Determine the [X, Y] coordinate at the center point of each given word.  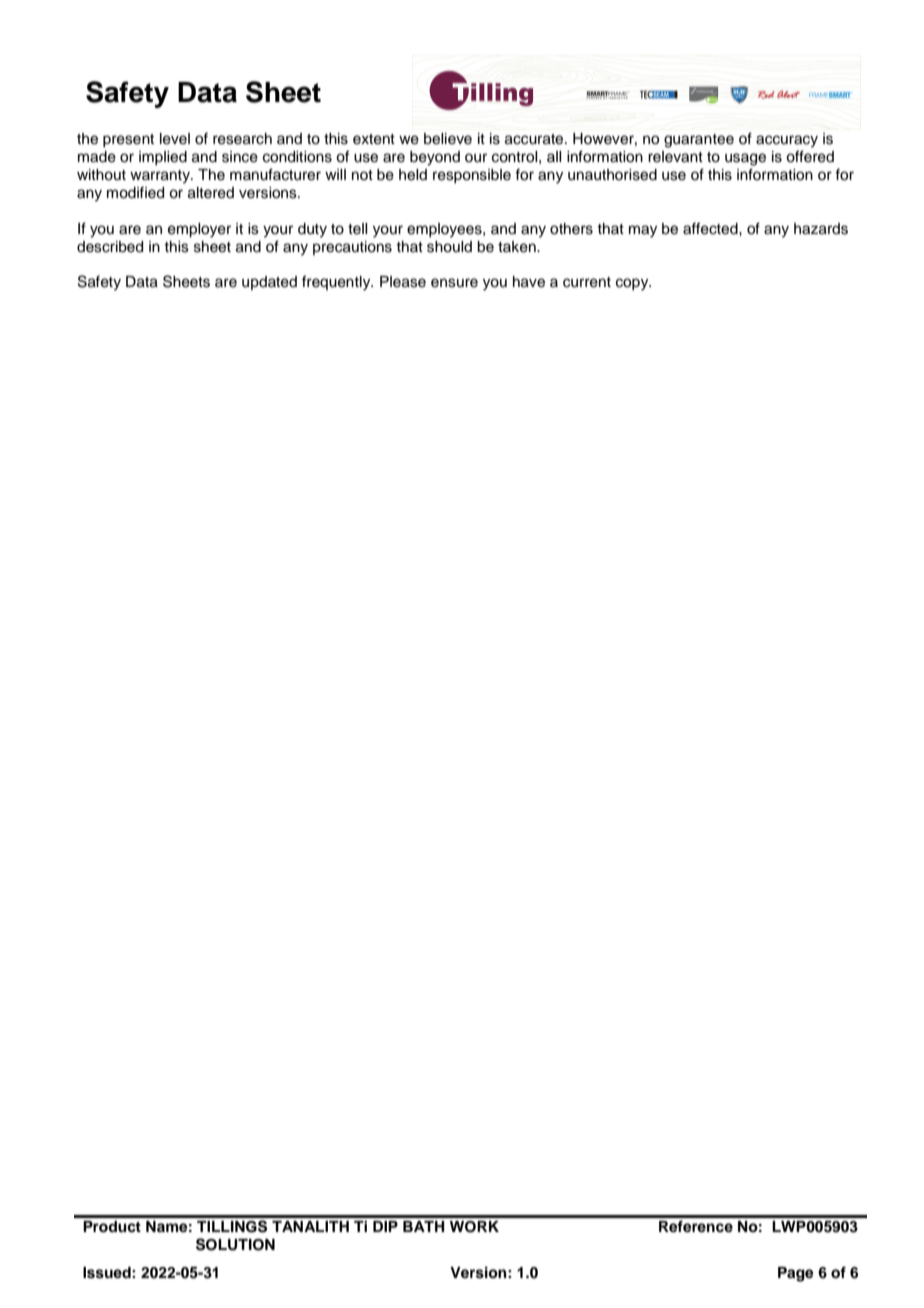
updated [269, 283]
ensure [454, 283]
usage [745, 159]
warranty [161, 177]
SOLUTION [235, 1244]
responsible [472, 176]
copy [633, 284]
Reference [696, 1226]
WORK [474, 1227]
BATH [423, 1226]
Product [112, 1227]
